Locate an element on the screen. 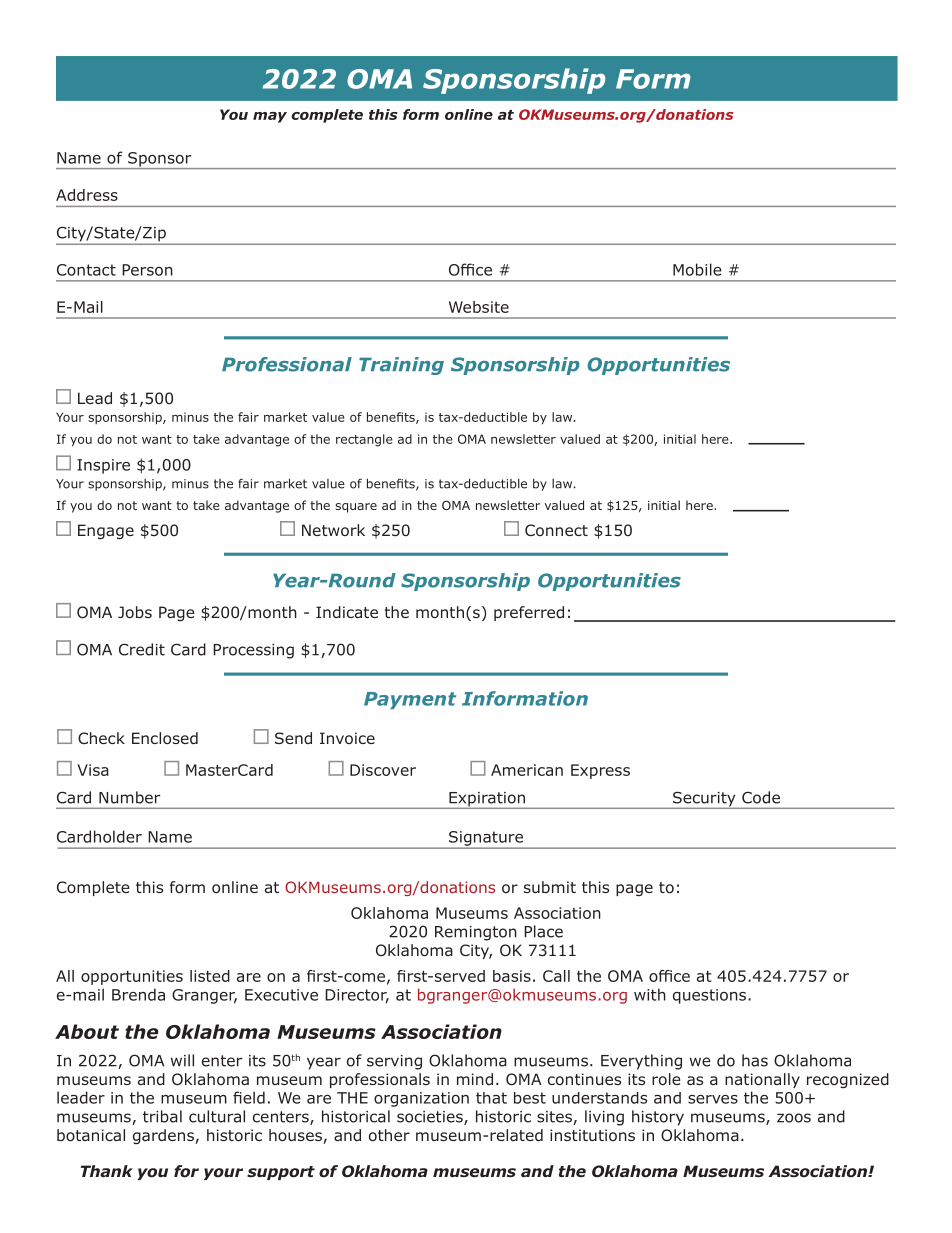  preferred is located at coordinates (529, 613).
